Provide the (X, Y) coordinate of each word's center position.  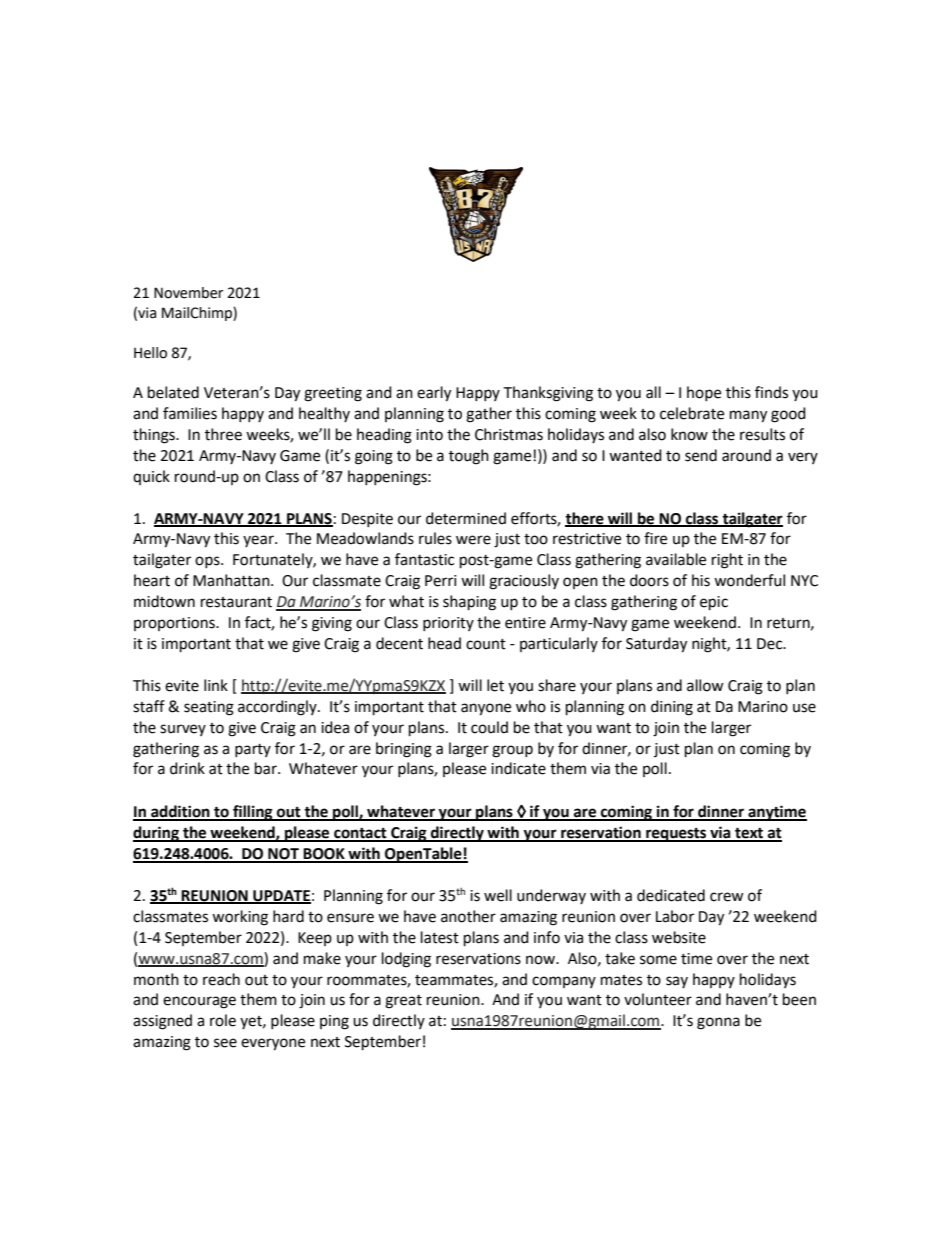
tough (469, 457)
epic (714, 603)
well (498, 895)
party (253, 750)
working (240, 918)
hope (704, 393)
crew (727, 897)
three (223, 434)
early (434, 394)
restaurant (236, 602)
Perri (441, 581)
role (223, 1020)
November (188, 293)
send (701, 455)
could (489, 727)
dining (672, 708)
